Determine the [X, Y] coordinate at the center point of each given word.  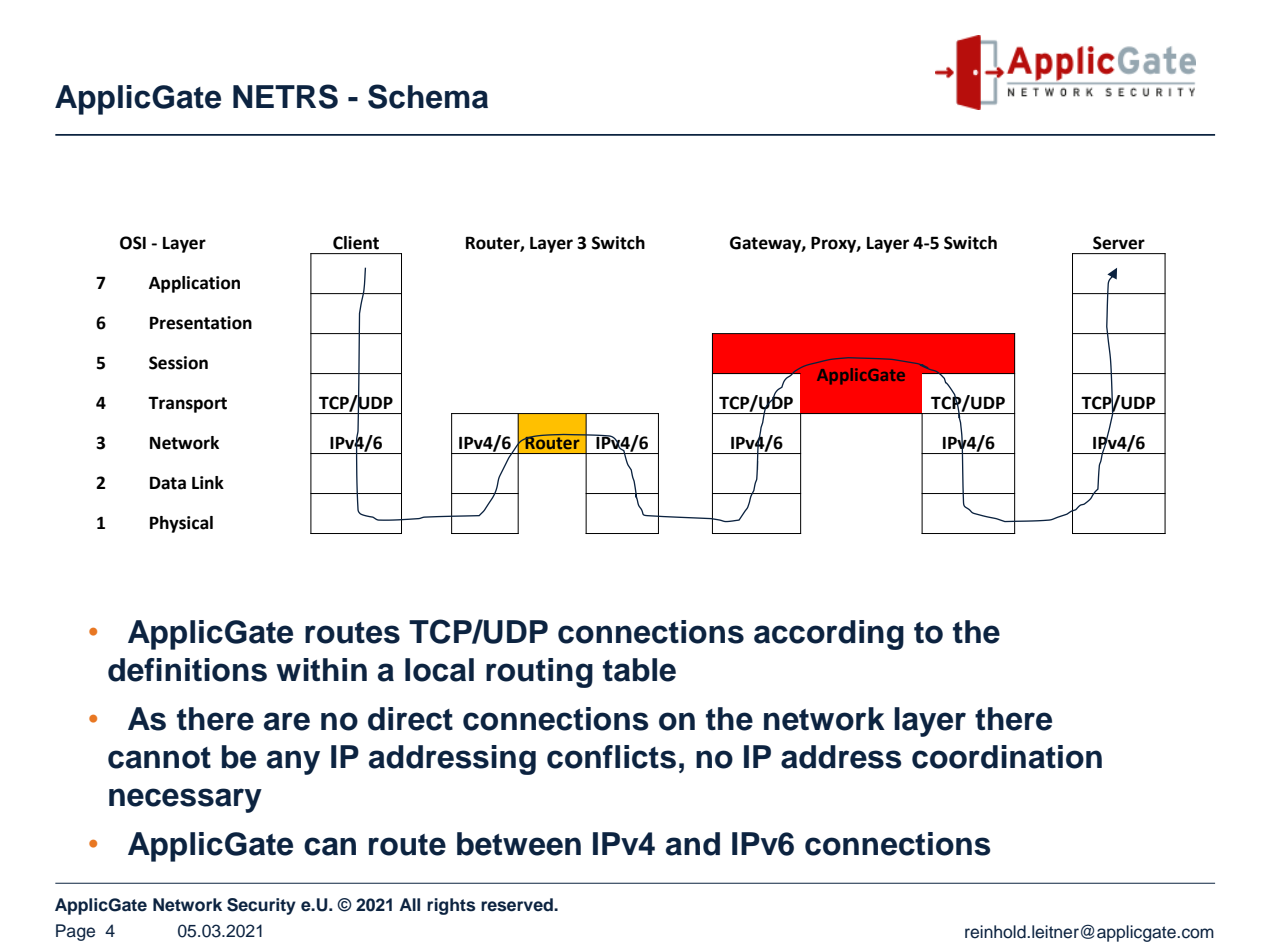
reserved [518, 905]
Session [178, 363]
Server [1119, 243]
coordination [1007, 757]
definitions [187, 670]
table [639, 670]
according [829, 635]
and [693, 844]
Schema [428, 96]
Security [261, 906]
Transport [187, 404]
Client [356, 243]
